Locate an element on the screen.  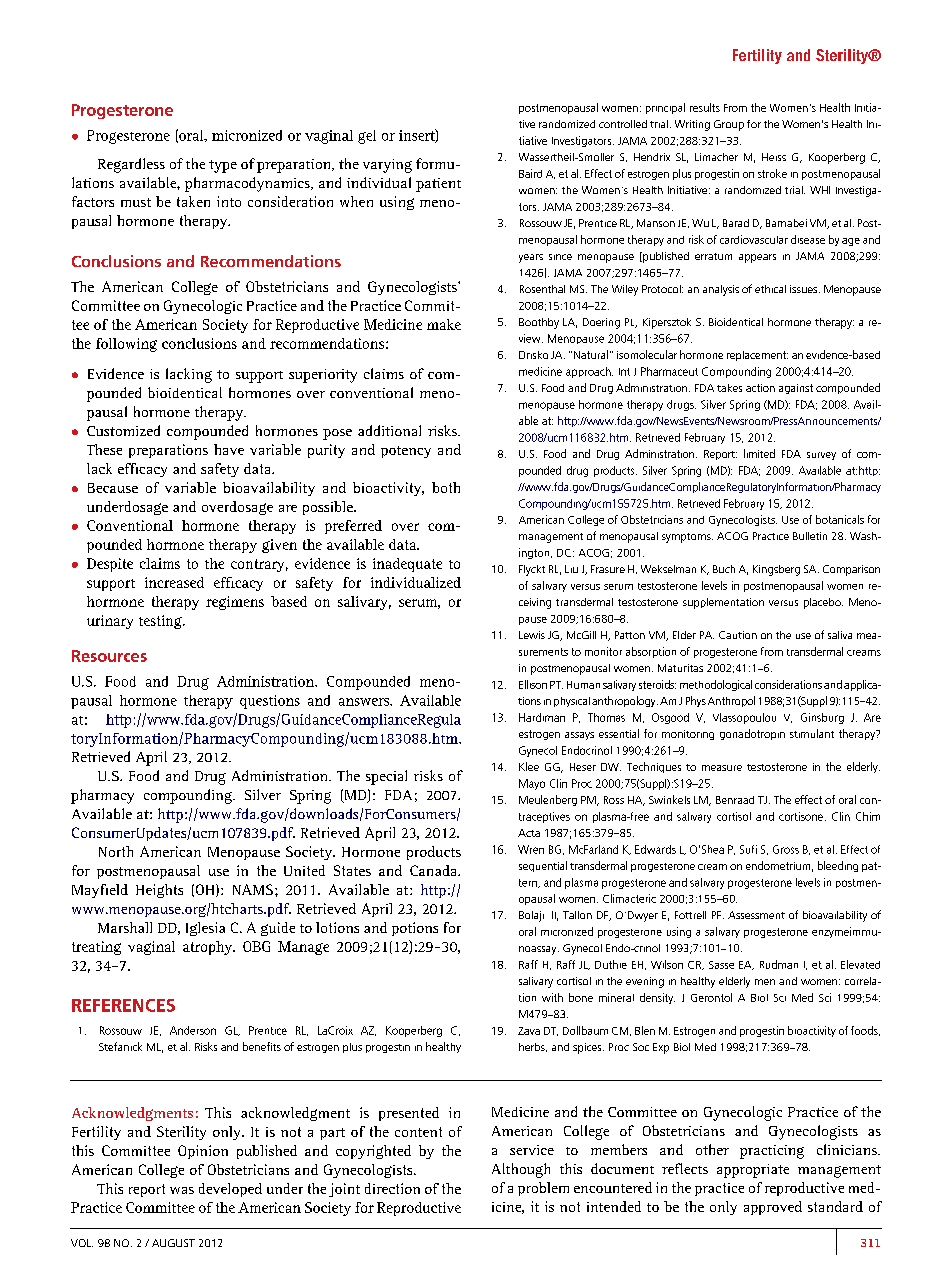
AUGUST is located at coordinates (173, 1243).
